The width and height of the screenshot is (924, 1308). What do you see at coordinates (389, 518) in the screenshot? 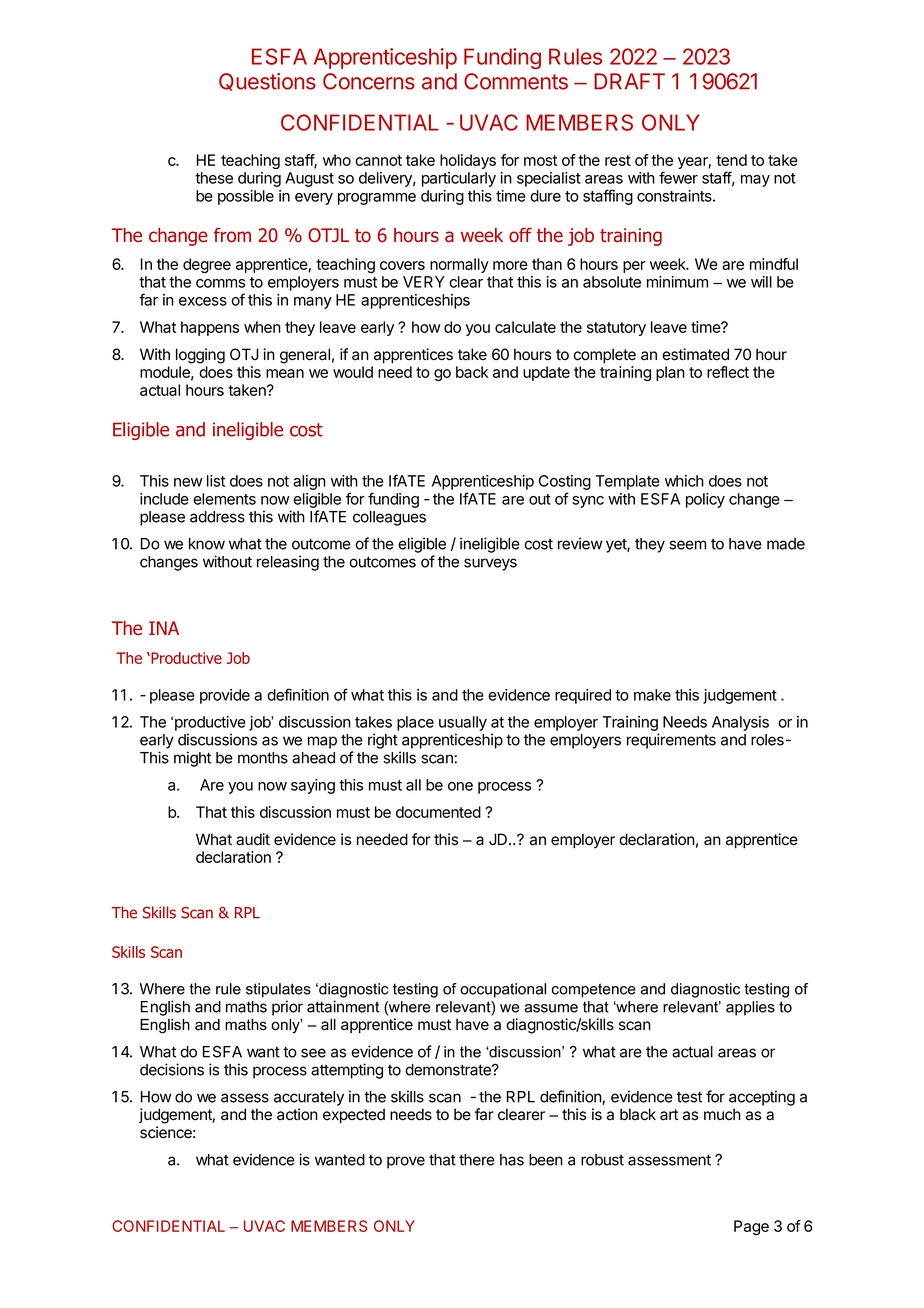
I see `colleagues` at bounding box center [389, 518].
